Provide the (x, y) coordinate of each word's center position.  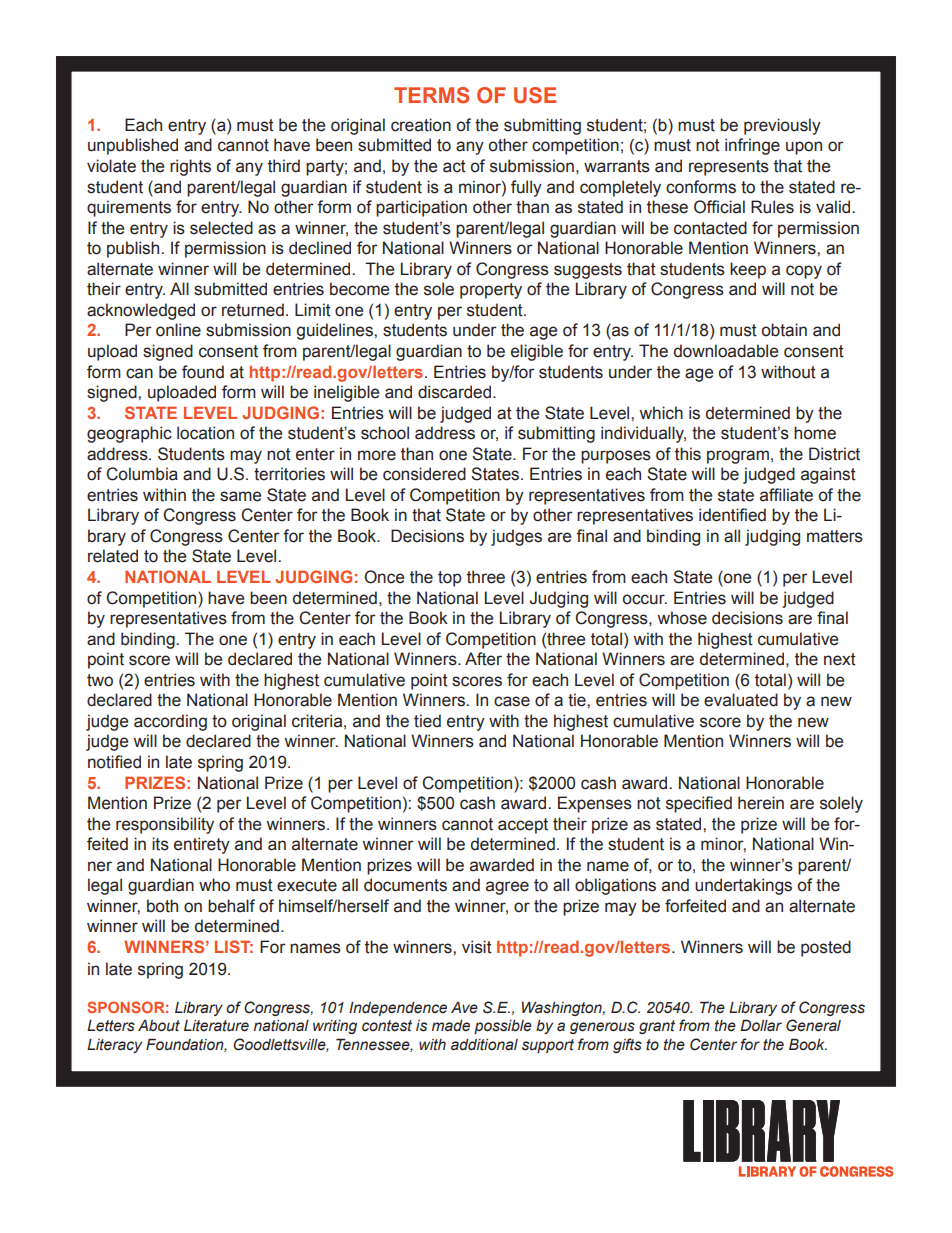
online (178, 330)
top (450, 579)
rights (190, 167)
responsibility (165, 825)
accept (523, 826)
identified (732, 515)
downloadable (726, 351)
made (451, 1026)
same (240, 496)
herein (761, 803)
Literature (216, 1026)
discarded (454, 392)
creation (421, 125)
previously (782, 126)
